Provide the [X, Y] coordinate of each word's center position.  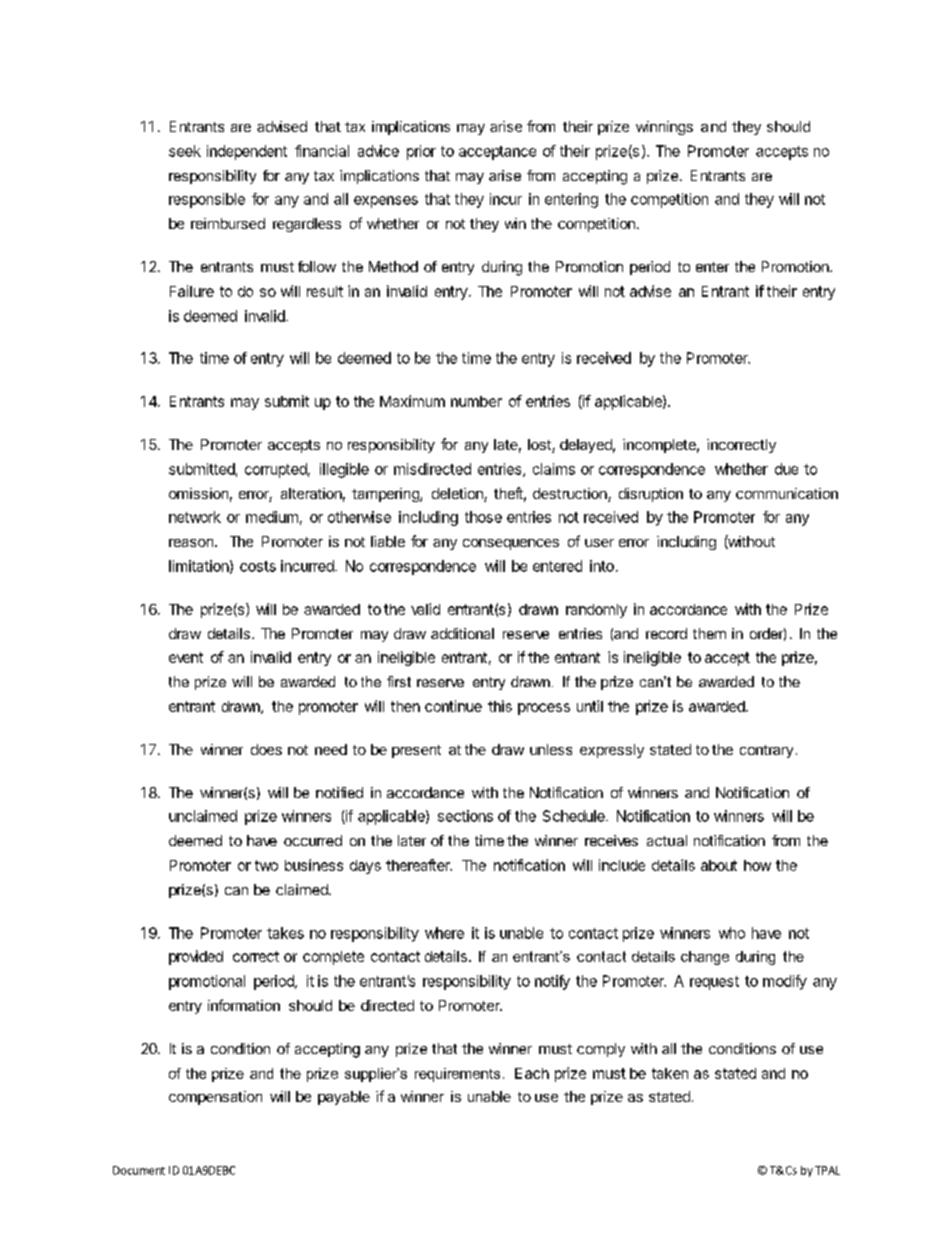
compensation [215, 1098]
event [186, 657]
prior [421, 152]
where [444, 933]
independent [247, 152]
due [786, 469]
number [476, 401]
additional [462, 633]
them [709, 633]
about [719, 865]
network [195, 517]
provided [196, 957]
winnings [664, 128]
